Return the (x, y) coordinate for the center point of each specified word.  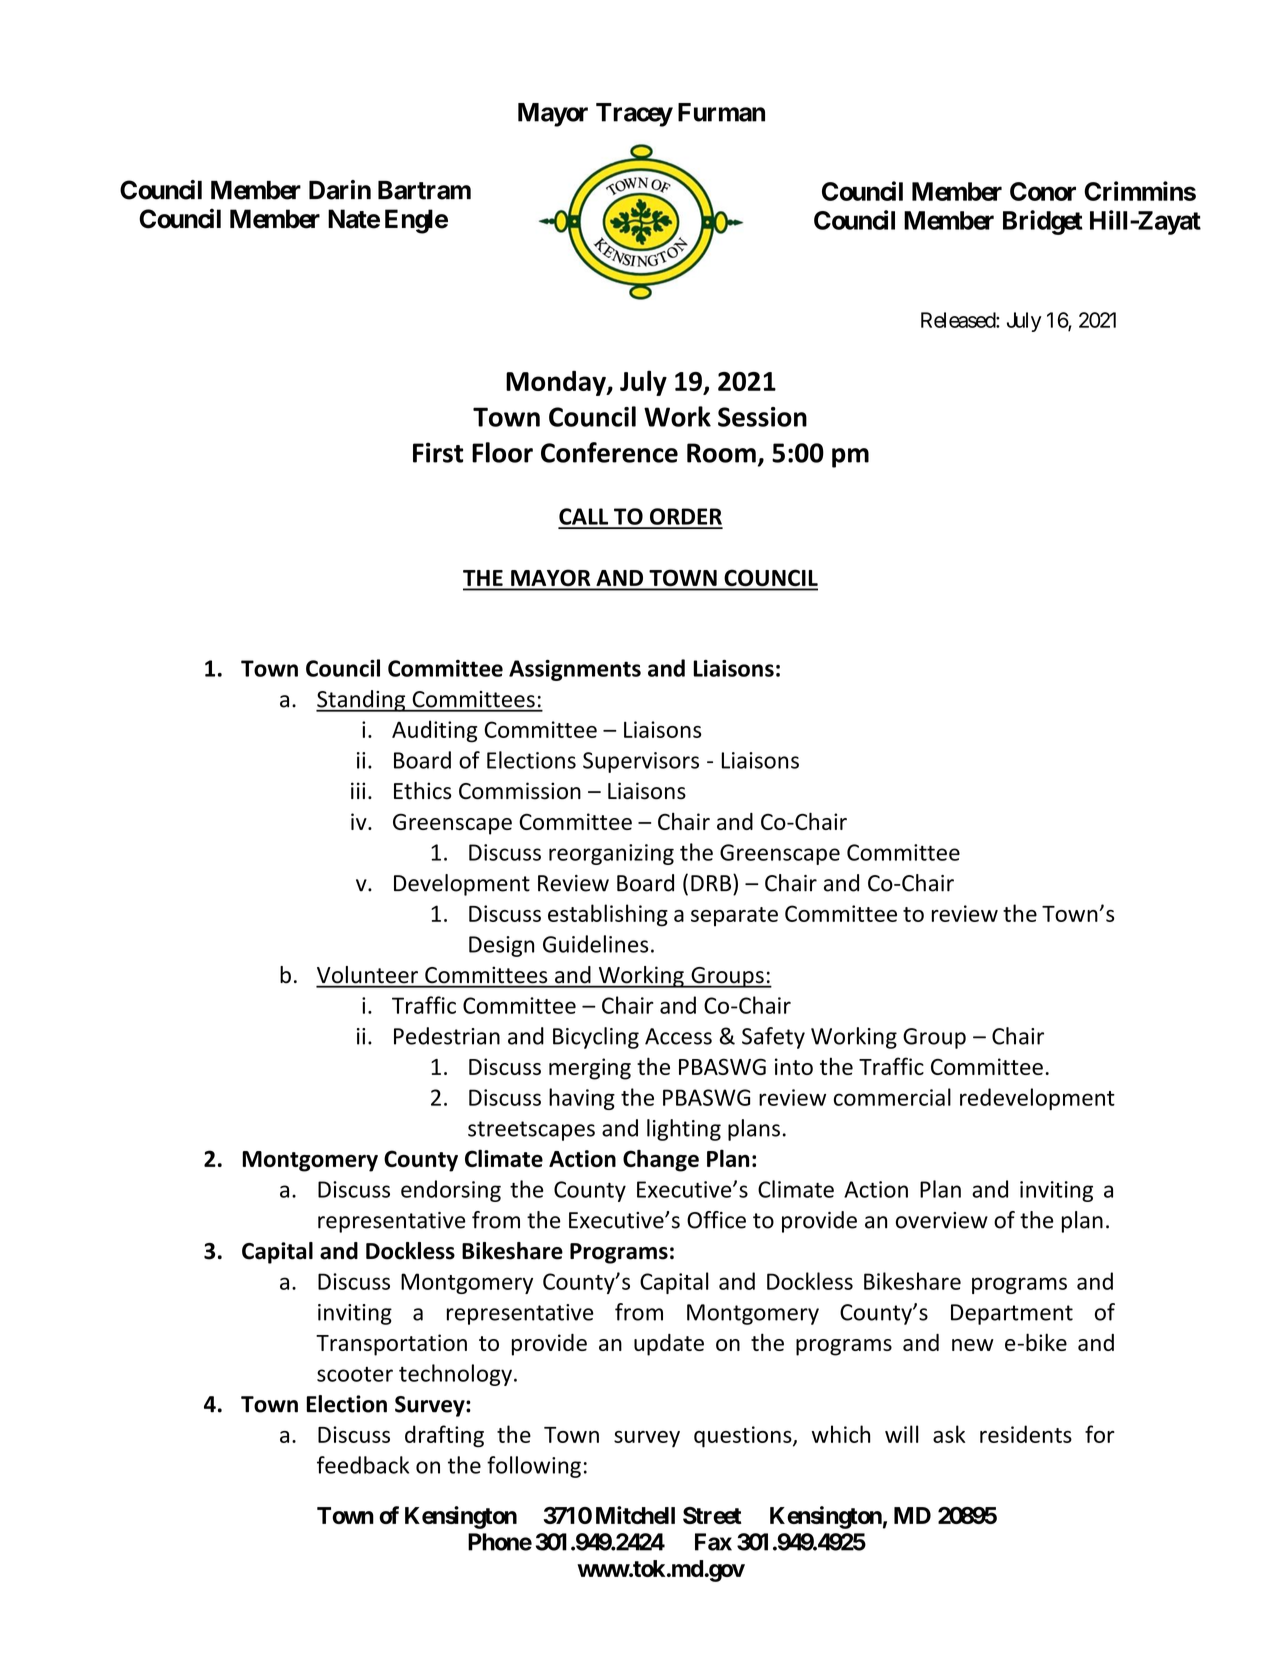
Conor (1043, 191)
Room (721, 453)
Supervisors (641, 762)
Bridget (1043, 222)
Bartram (424, 190)
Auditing (434, 731)
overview (942, 1220)
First (438, 452)
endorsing (451, 1191)
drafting (444, 1436)
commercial (892, 1097)
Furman (721, 112)
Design (501, 946)
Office (716, 1220)
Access (678, 1036)
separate (734, 917)
